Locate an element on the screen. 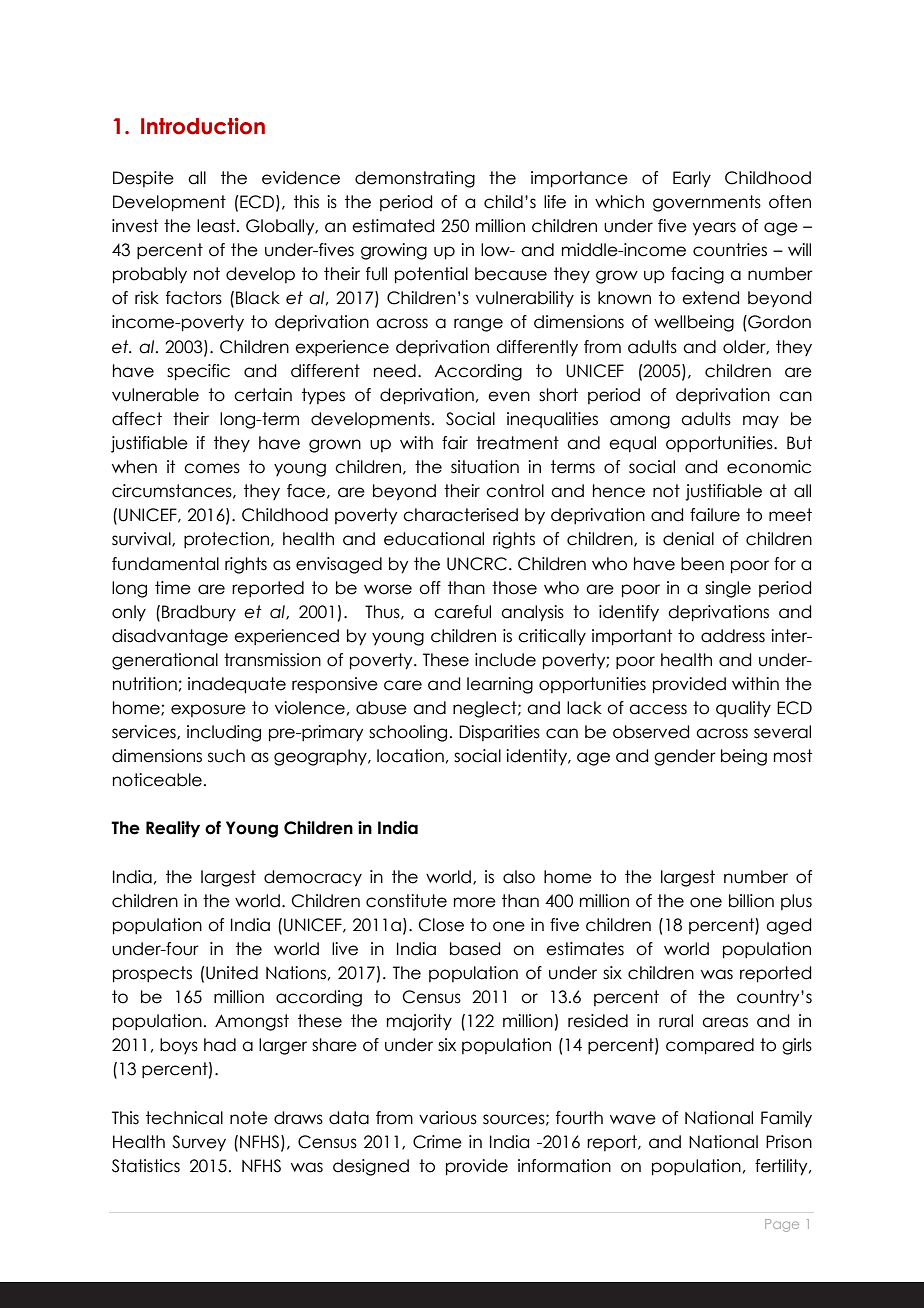  billion is located at coordinates (751, 901).
